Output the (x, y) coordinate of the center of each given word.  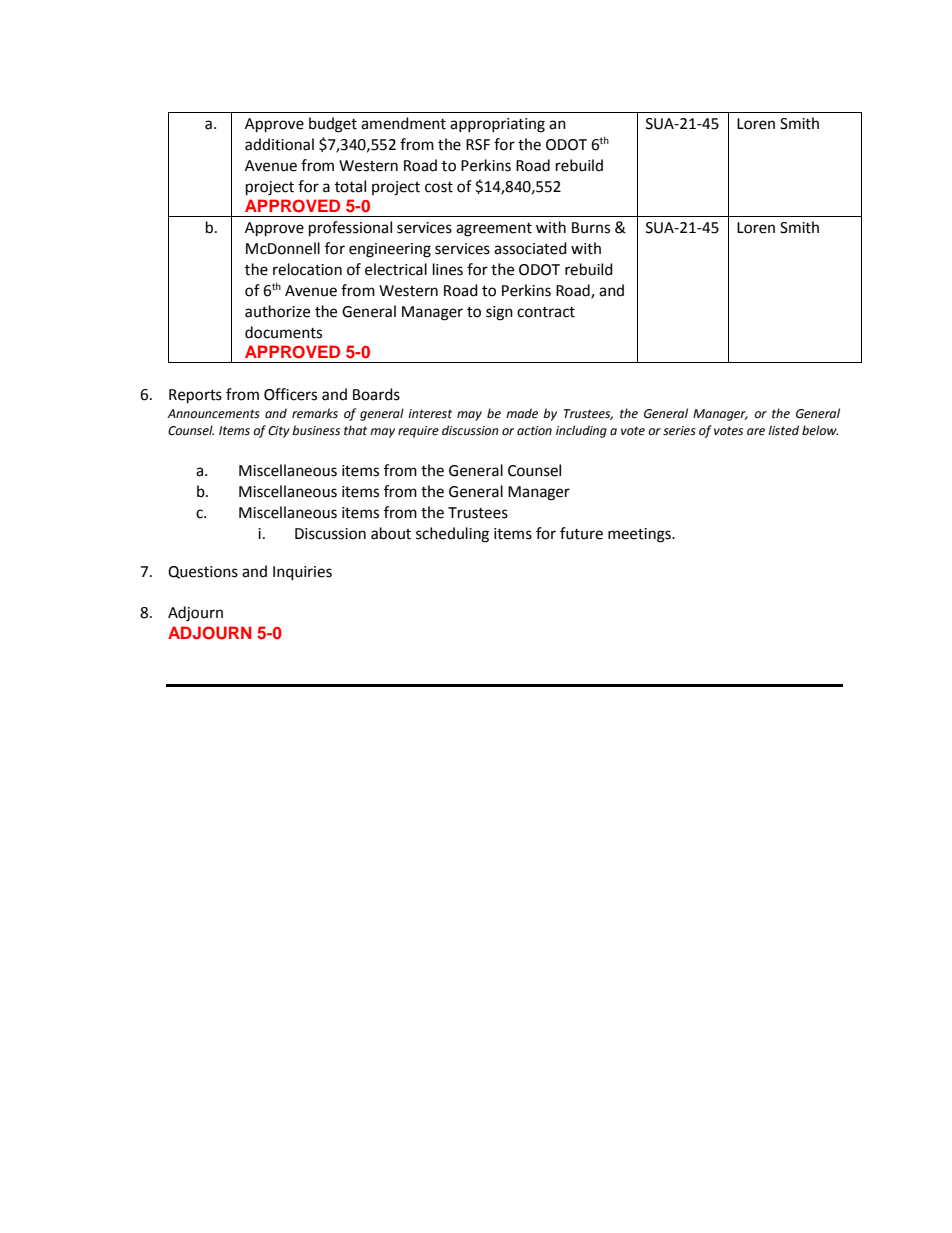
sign (499, 313)
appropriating (497, 125)
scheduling (452, 535)
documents (283, 332)
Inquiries (302, 573)
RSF (478, 145)
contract (546, 312)
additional (279, 144)
